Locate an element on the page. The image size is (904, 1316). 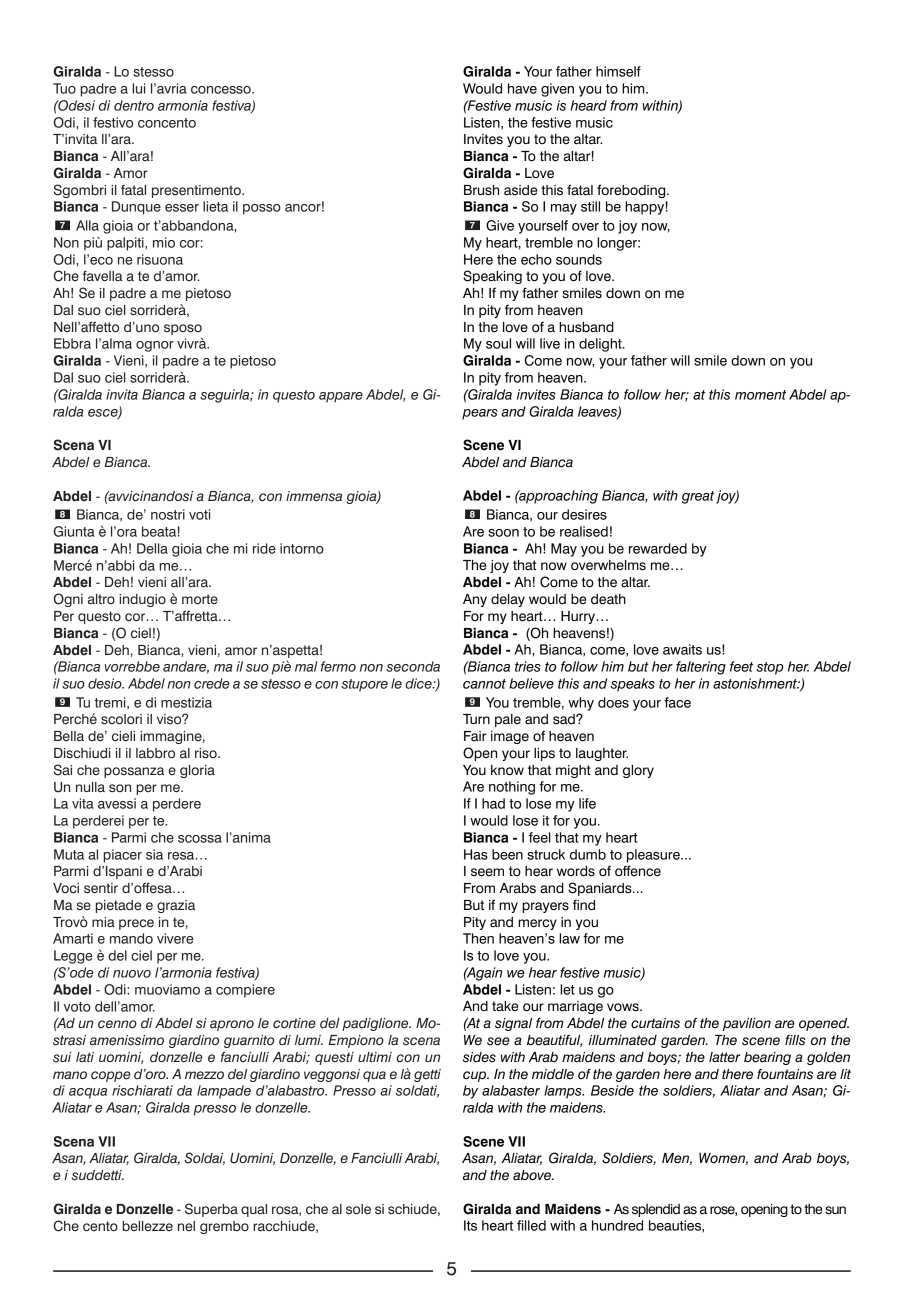
qual is located at coordinates (254, 1210).
